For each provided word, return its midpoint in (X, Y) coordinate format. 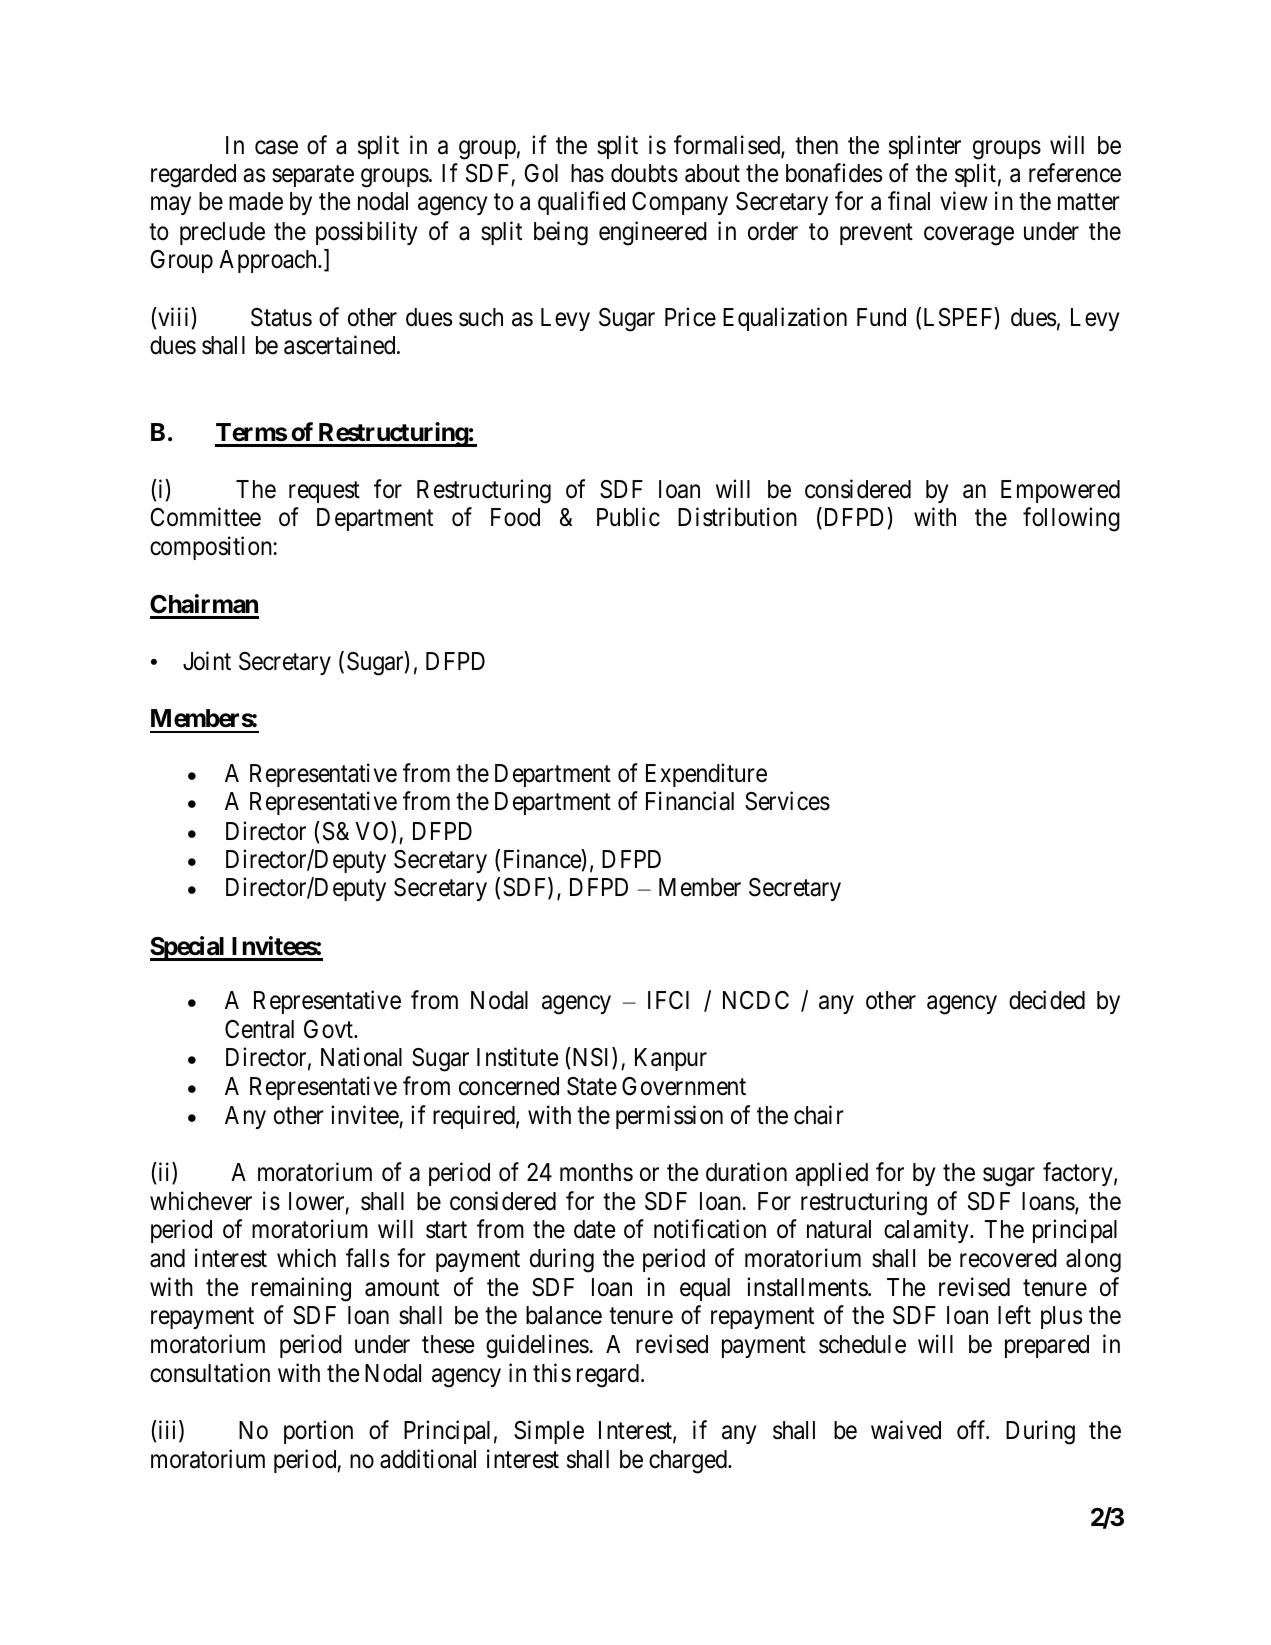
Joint (207, 661)
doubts (644, 173)
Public (628, 517)
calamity (927, 1231)
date (595, 1229)
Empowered (1060, 491)
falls (367, 1258)
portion (318, 1432)
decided (1047, 1000)
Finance (543, 859)
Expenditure (706, 775)
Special (188, 948)
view (963, 201)
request (324, 492)
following (1071, 519)
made (256, 201)
